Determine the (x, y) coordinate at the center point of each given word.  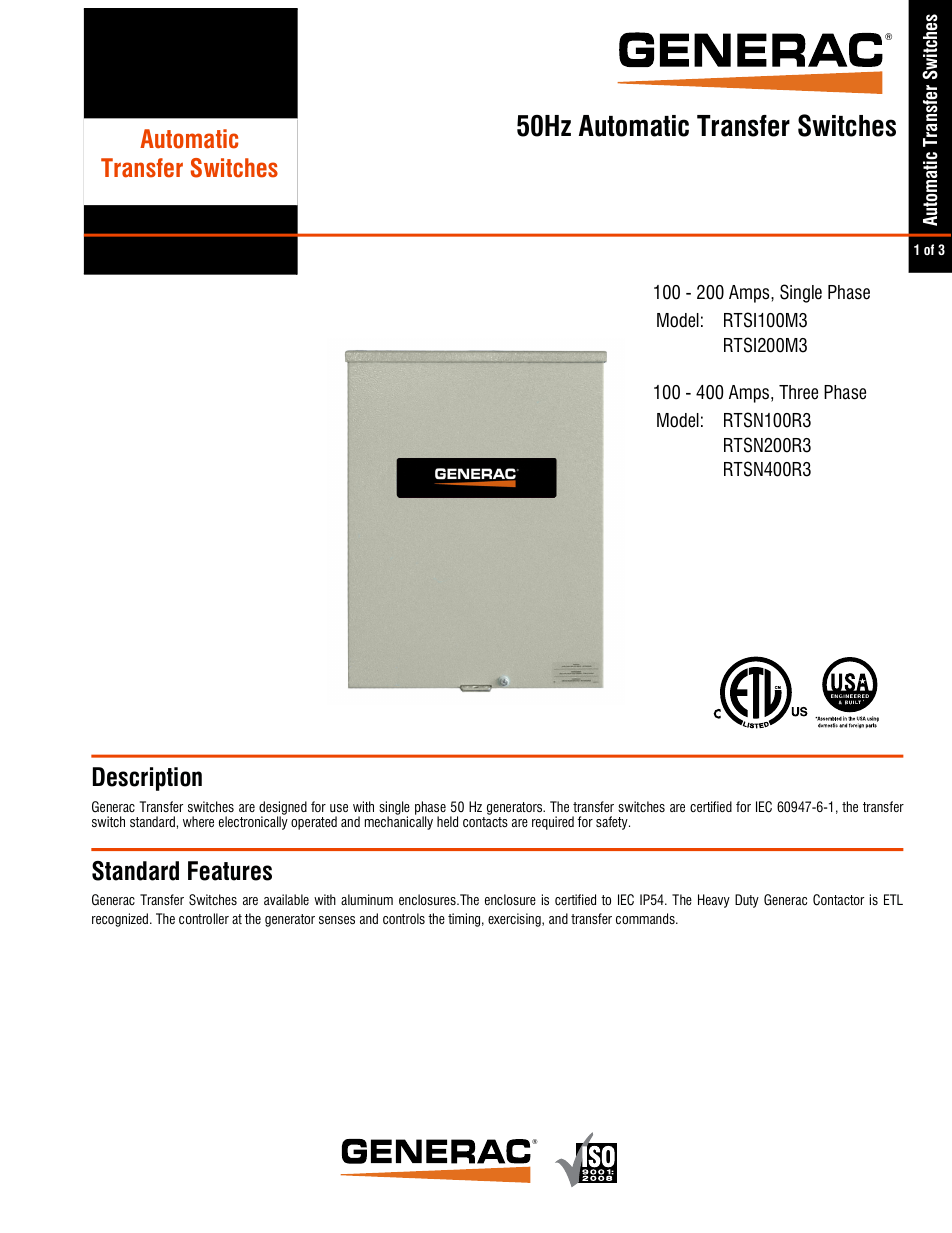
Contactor (838, 900)
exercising (515, 920)
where (198, 821)
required (553, 823)
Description (147, 779)
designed (283, 809)
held (447, 821)
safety (613, 823)
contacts (485, 822)
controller (204, 918)
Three (798, 392)
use (339, 808)
